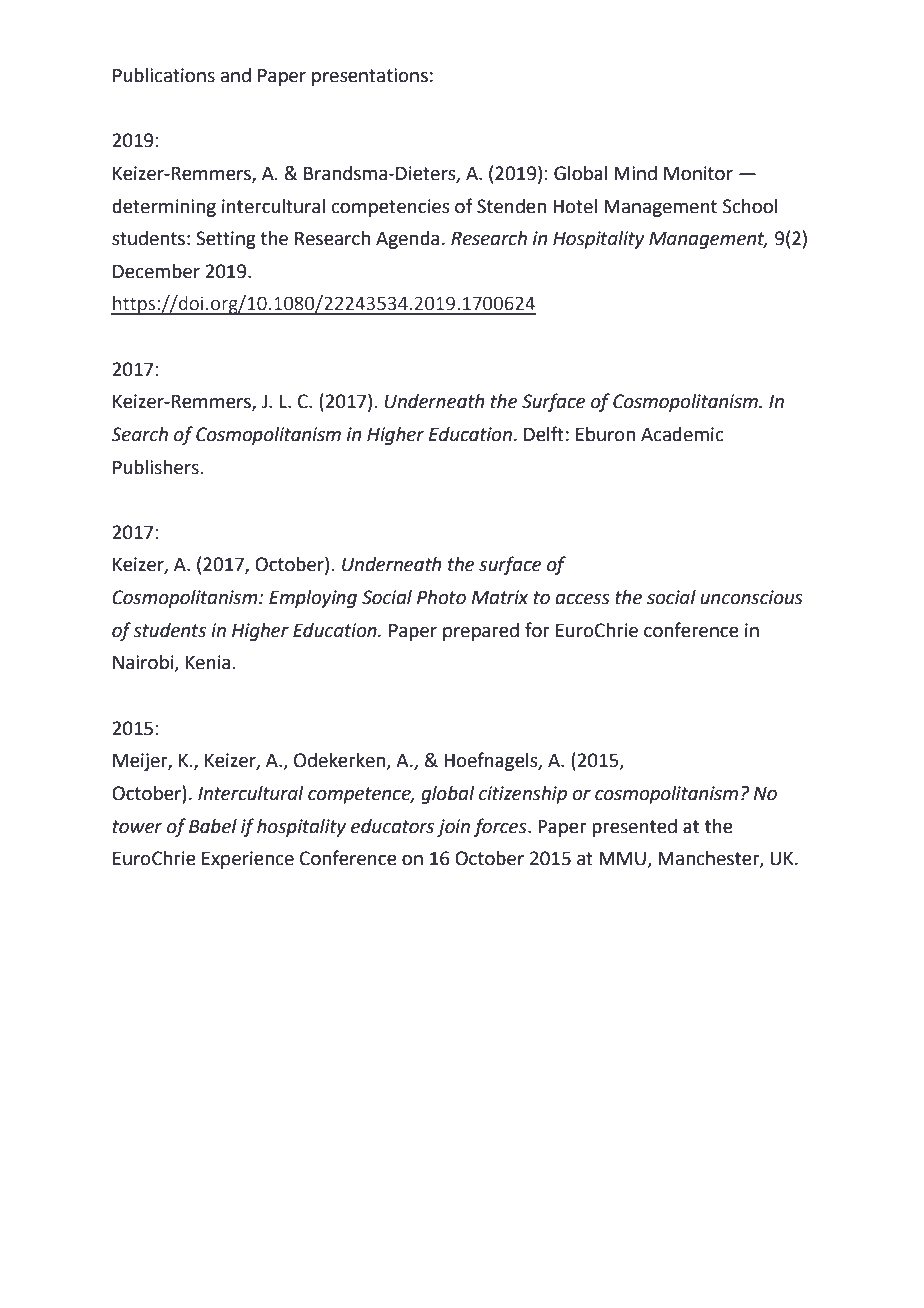 The width and height of the screenshot is (924, 1308). What do you see at coordinates (544, 434) in the screenshot?
I see `Delft` at bounding box center [544, 434].
